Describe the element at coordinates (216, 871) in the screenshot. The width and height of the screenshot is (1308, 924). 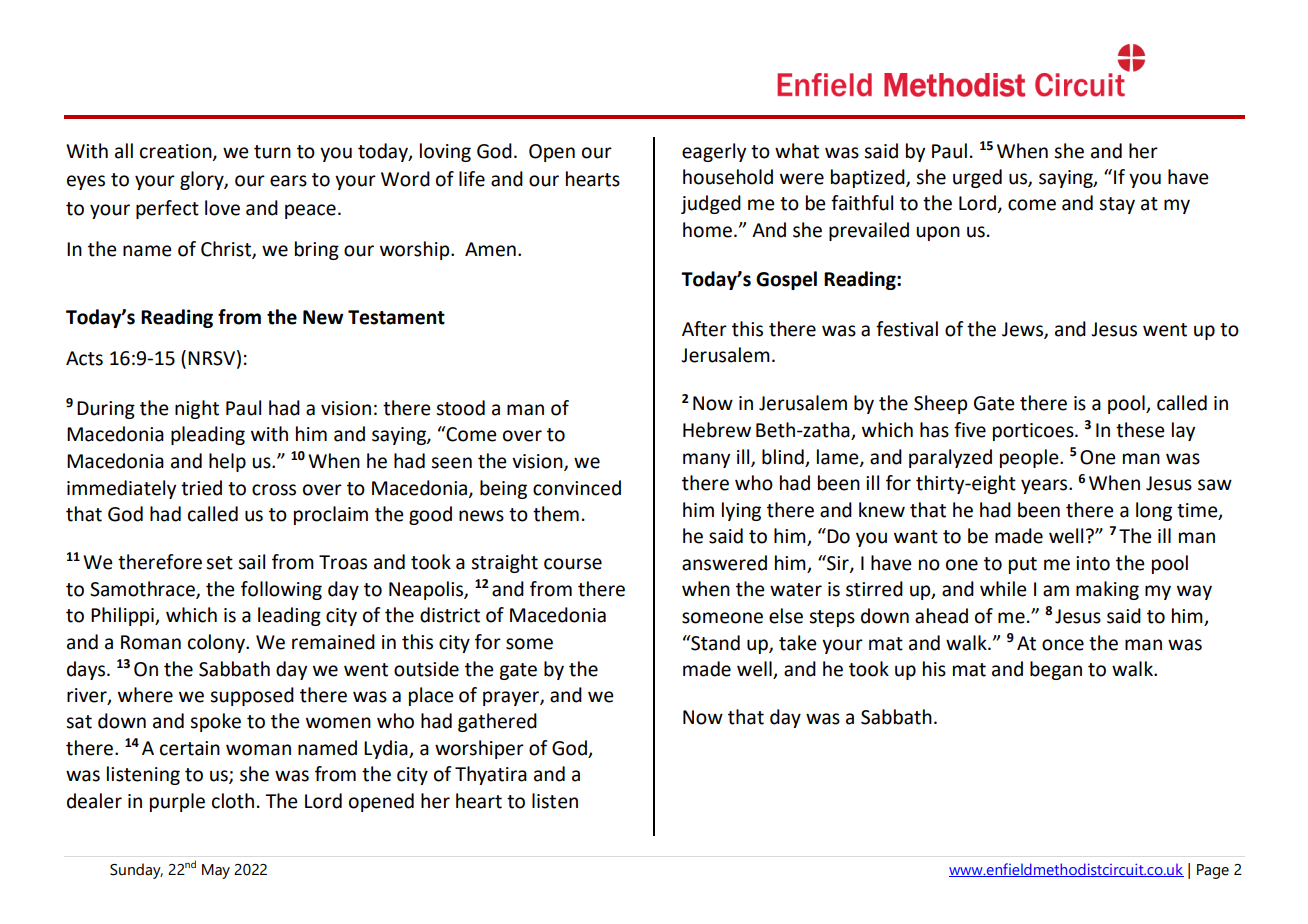
I see `May` at that location.
